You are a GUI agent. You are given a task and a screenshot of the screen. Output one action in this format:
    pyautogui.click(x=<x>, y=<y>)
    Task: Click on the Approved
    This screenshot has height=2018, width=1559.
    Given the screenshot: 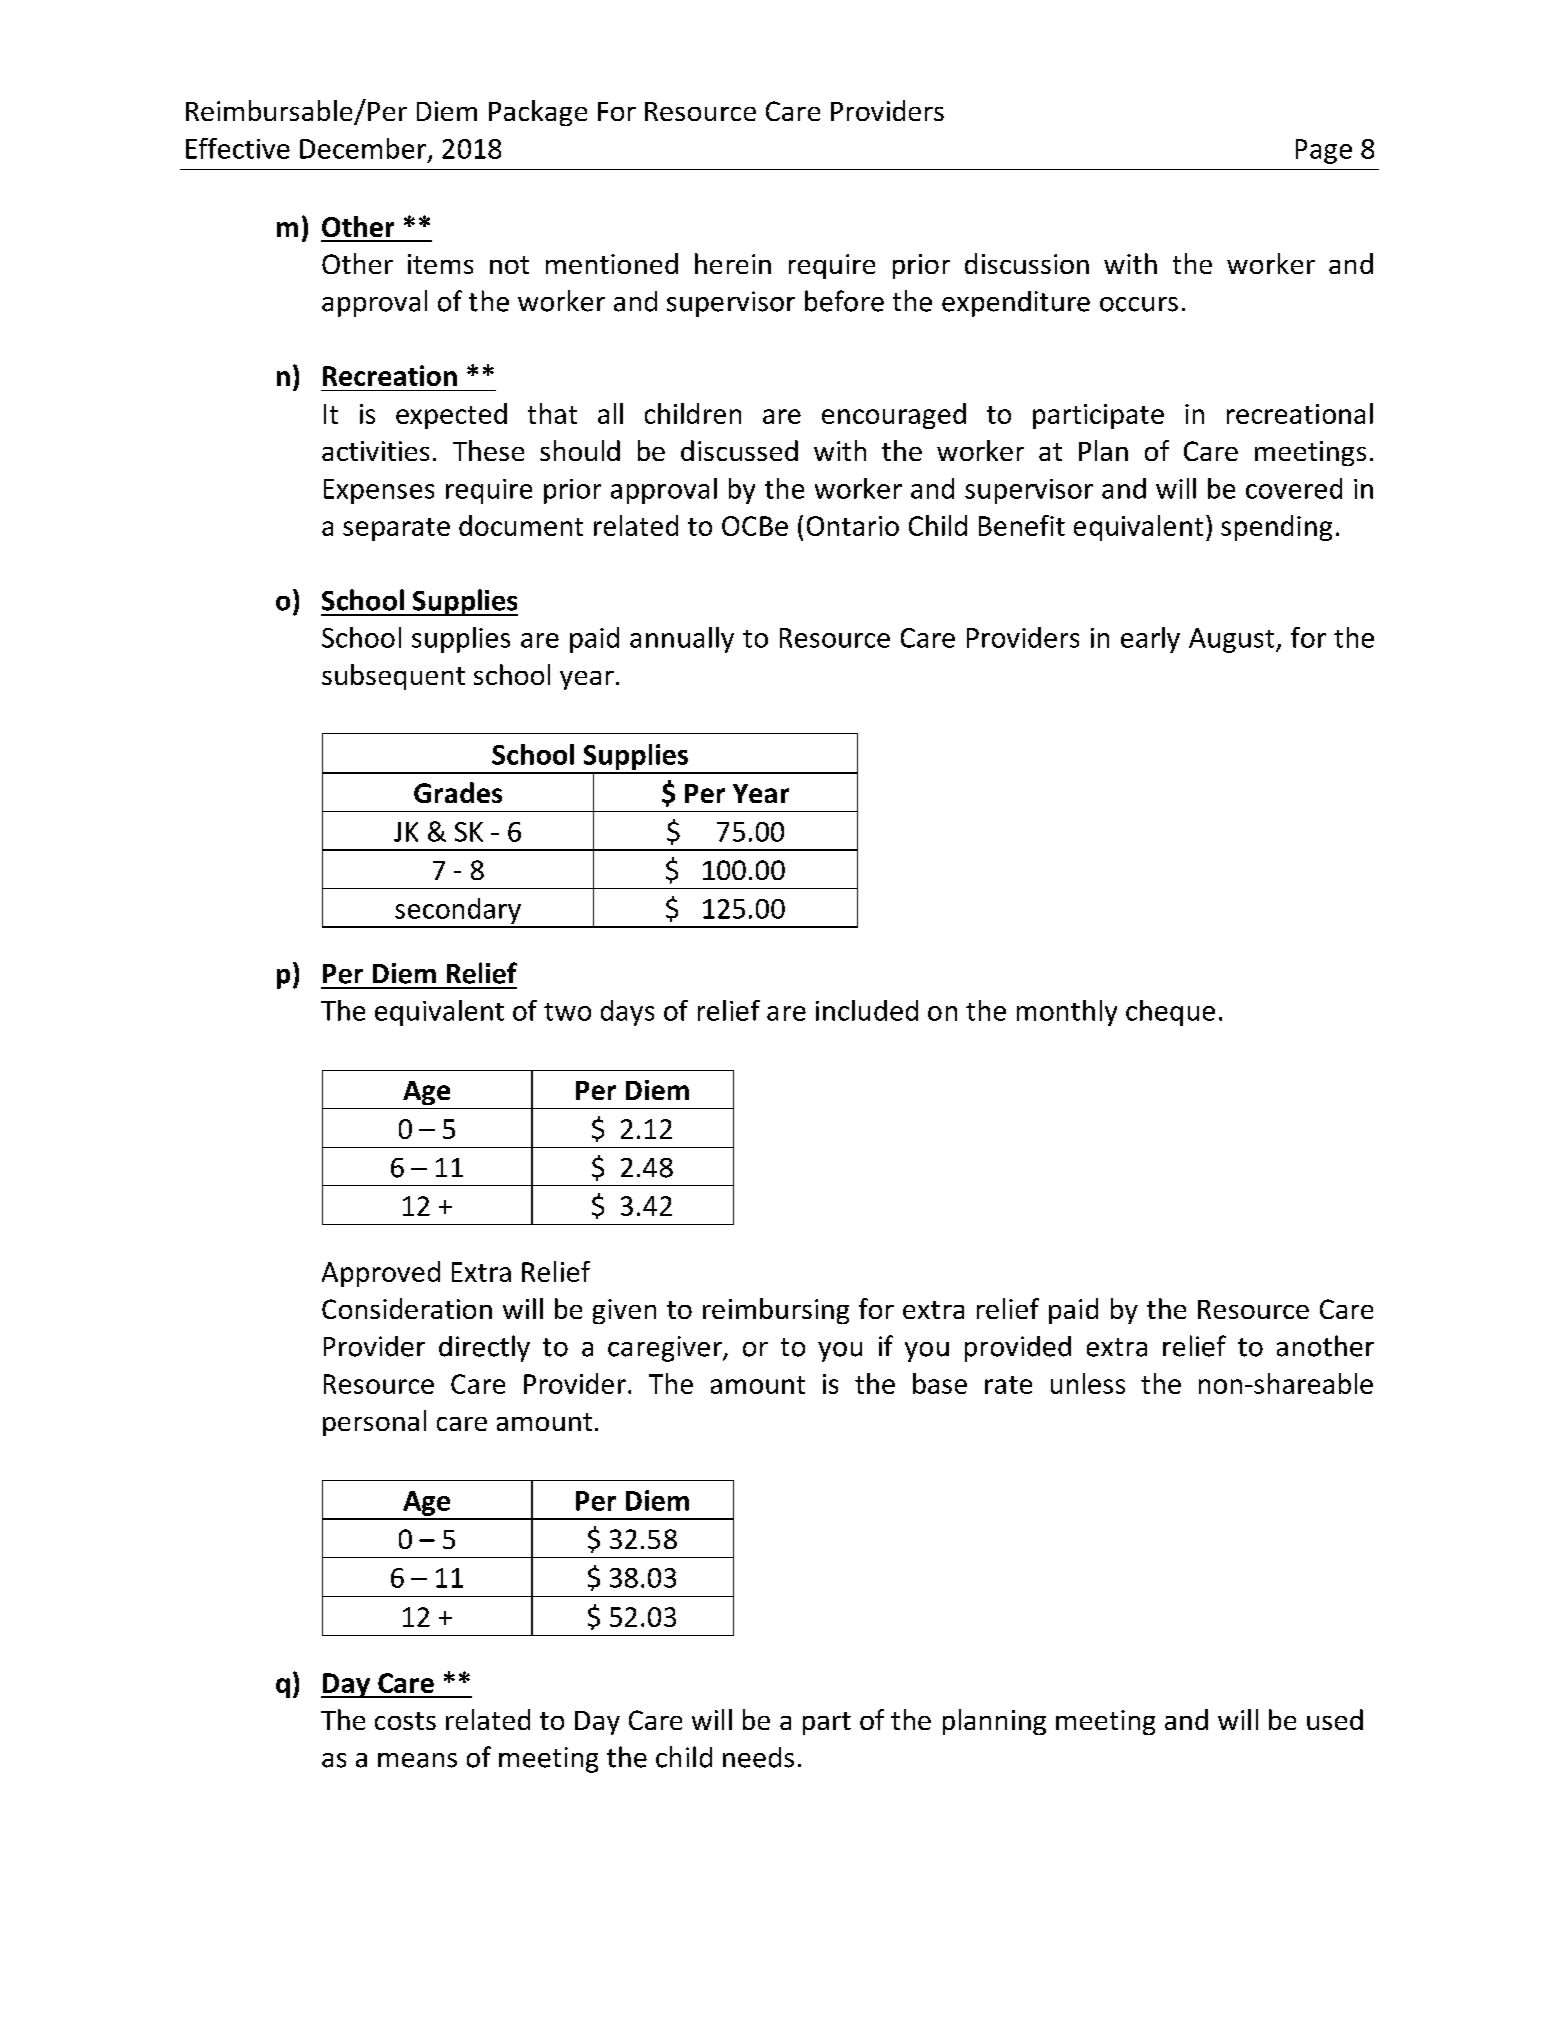 What is the action you would take?
    pyautogui.click(x=381, y=1274)
